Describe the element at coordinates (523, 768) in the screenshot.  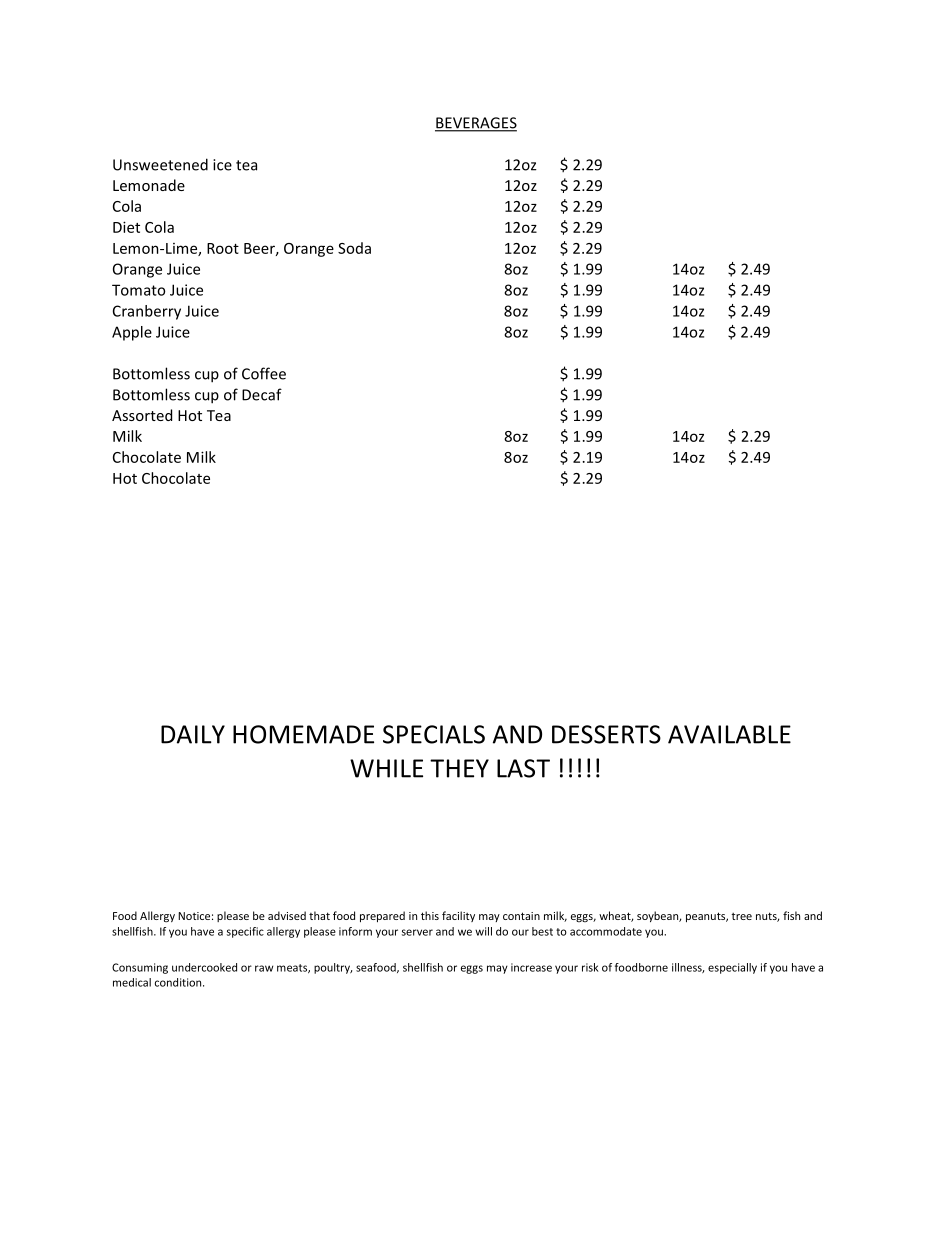
I see `LAST` at that location.
